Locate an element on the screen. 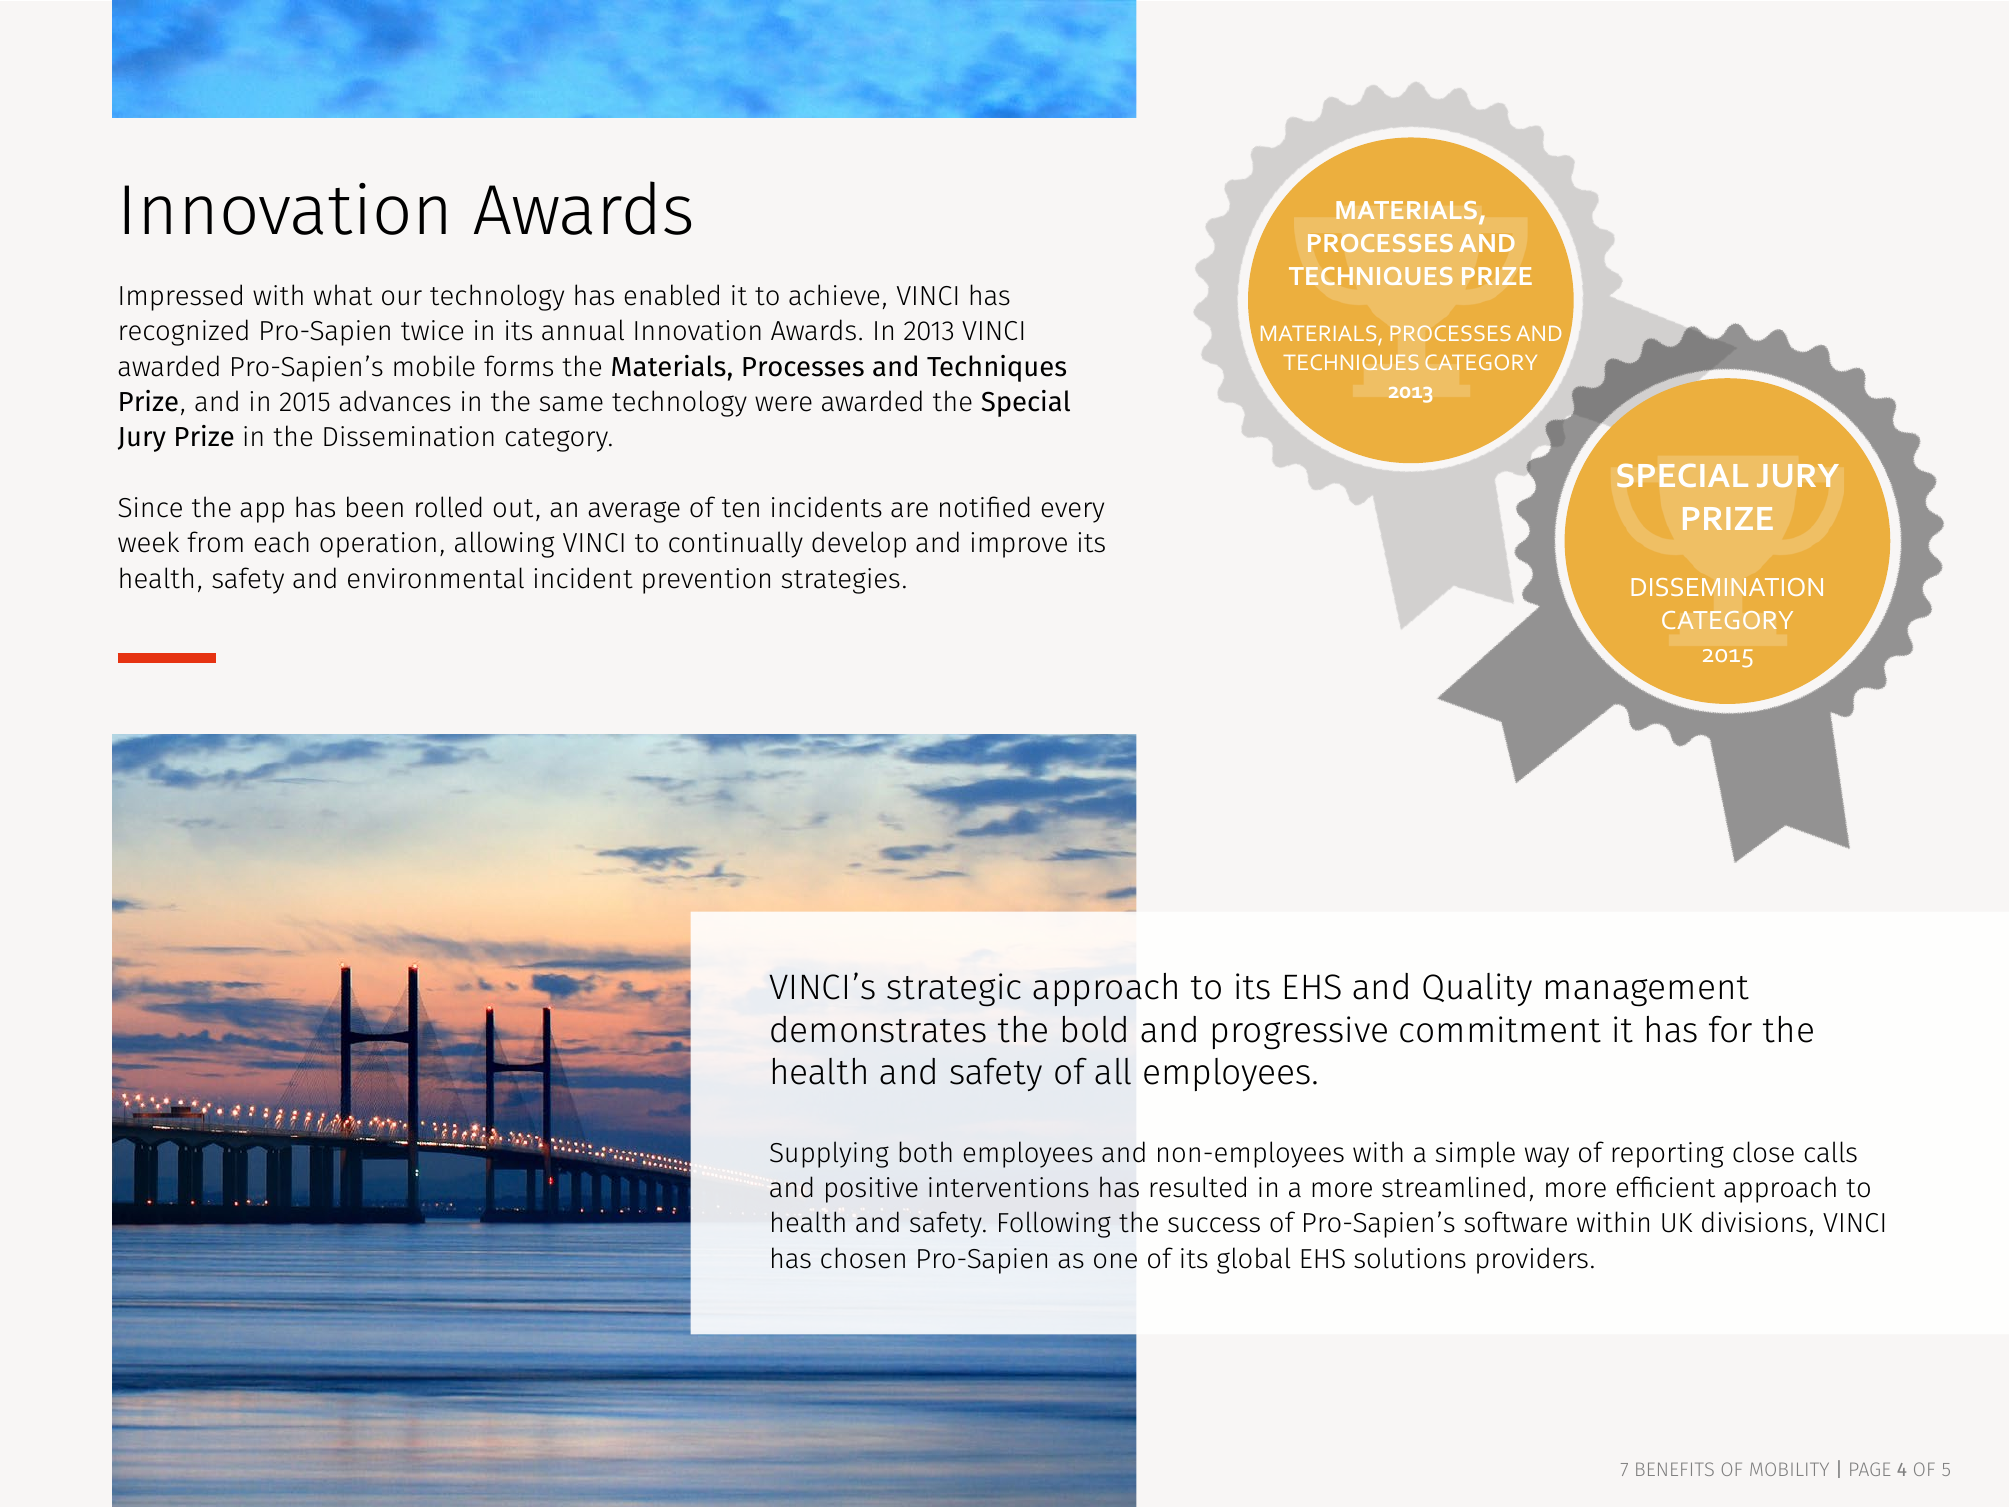 This screenshot has height=1507, width=2009. one is located at coordinates (1115, 1261).
